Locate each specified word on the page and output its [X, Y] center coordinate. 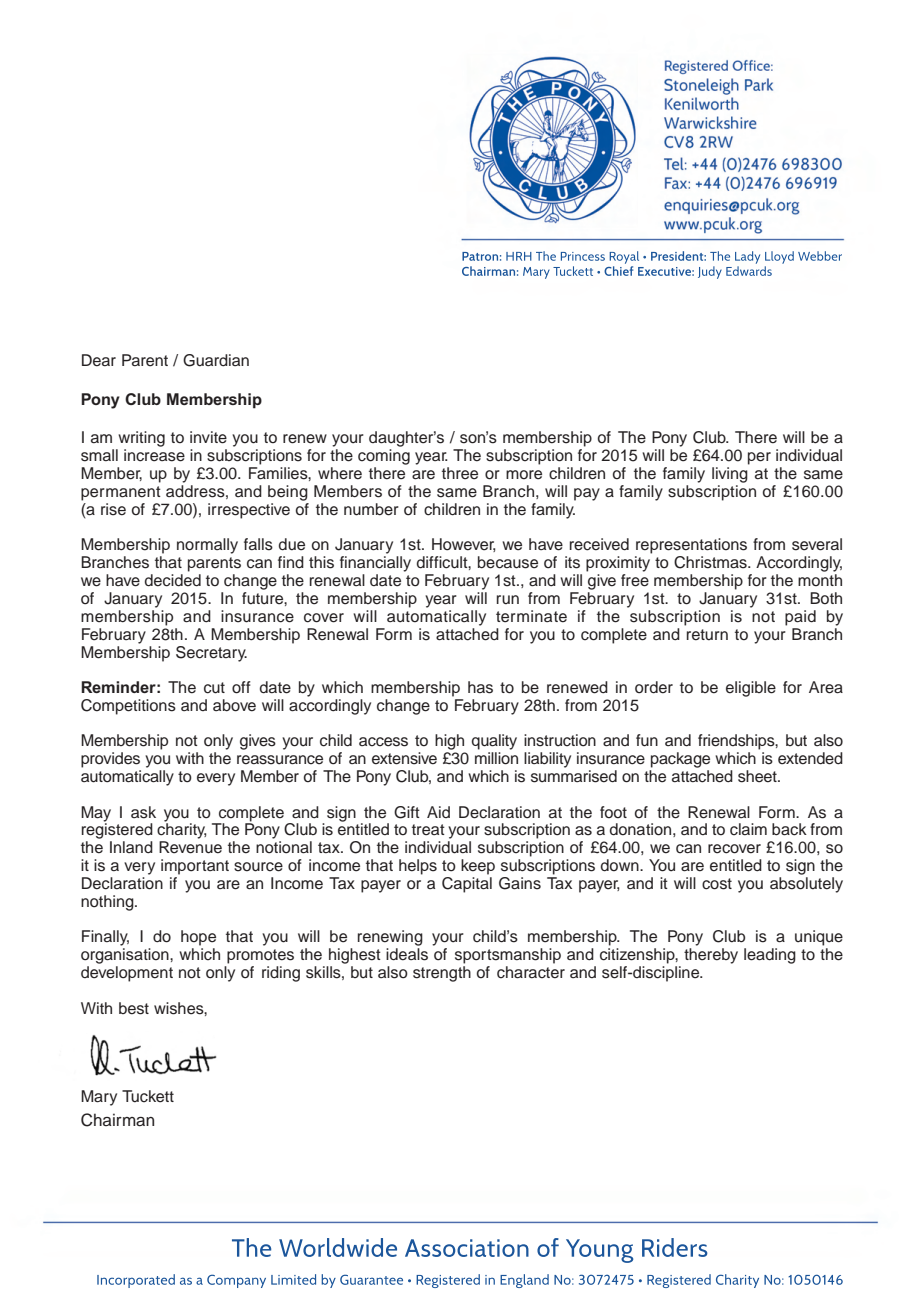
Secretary [211, 654]
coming [384, 457]
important [195, 867]
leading [770, 956]
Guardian [216, 360]
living [730, 475]
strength [442, 974]
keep [478, 867]
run [508, 600]
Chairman [117, 1120]
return [707, 635]
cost [717, 884]
